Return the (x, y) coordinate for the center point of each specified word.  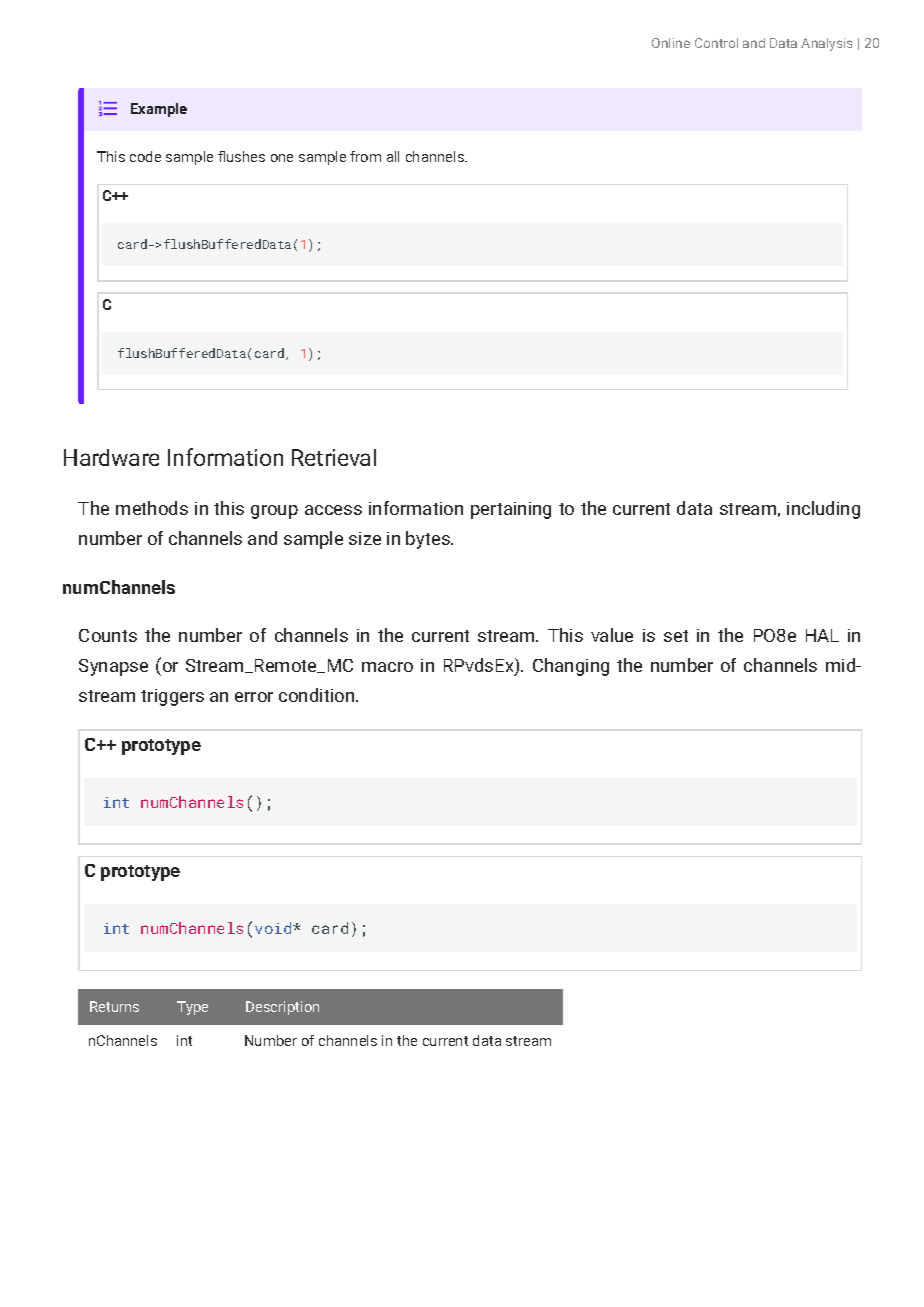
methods (152, 508)
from (365, 156)
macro (387, 667)
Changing (571, 667)
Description (282, 1008)
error (254, 697)
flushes (241, 156)
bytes (429, 540)
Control (716, 43)
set (676, 636)
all (393, 156)
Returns (114, 1006)
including (823, 510)
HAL (822, 635)
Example (159, 110)
